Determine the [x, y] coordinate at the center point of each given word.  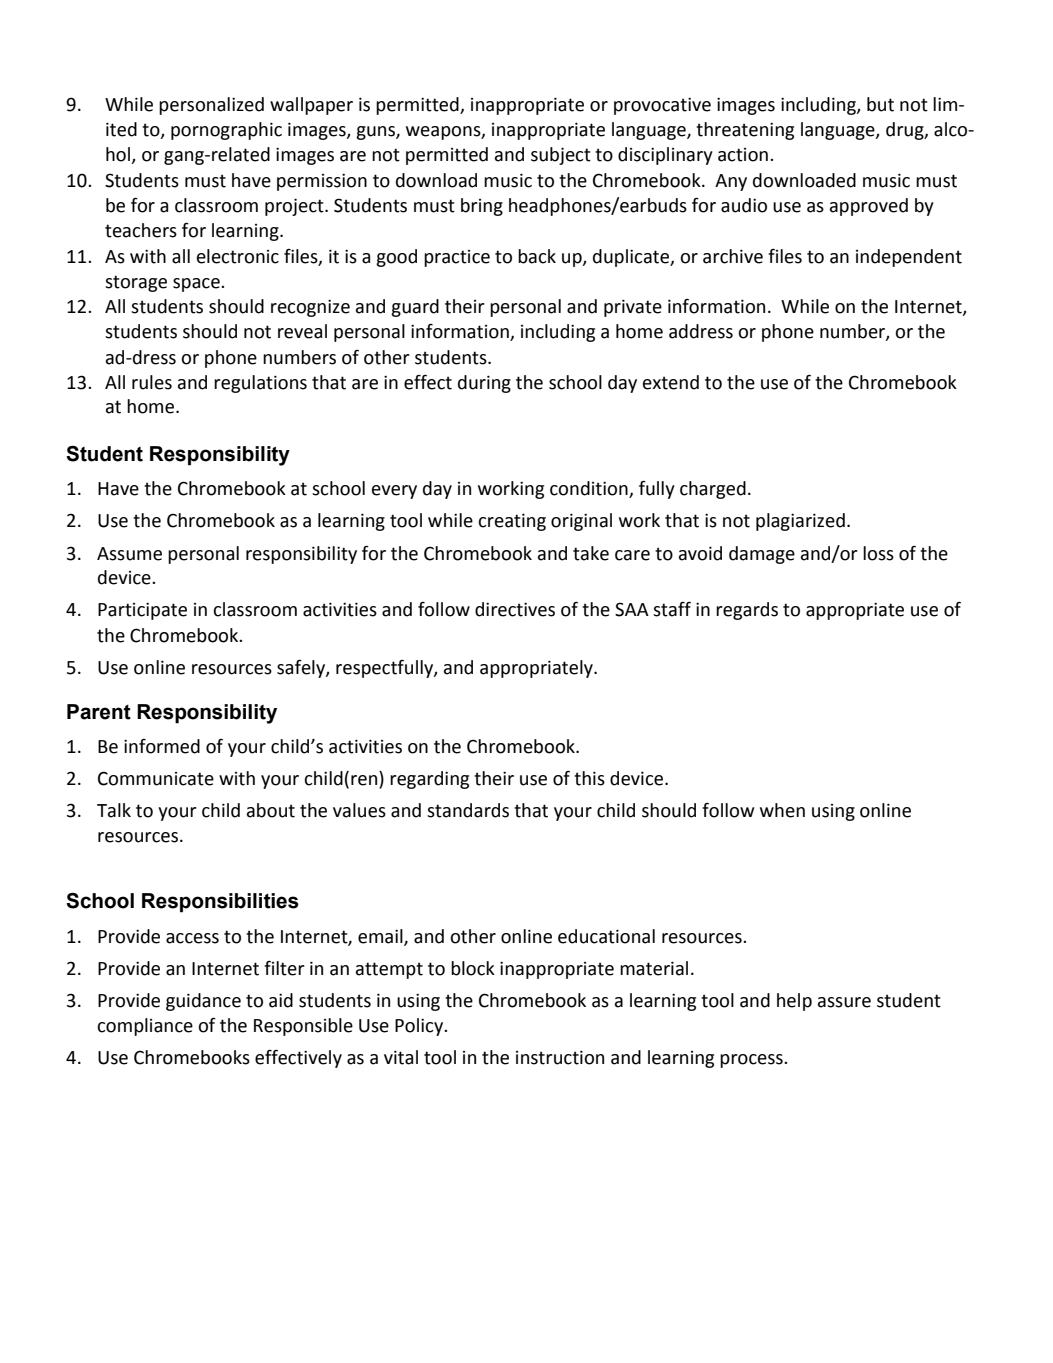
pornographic [226, 131]
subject [561, 156]
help [794, 1002]
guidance [203, 1002]
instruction [560, 1057]
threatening [745, 131]
